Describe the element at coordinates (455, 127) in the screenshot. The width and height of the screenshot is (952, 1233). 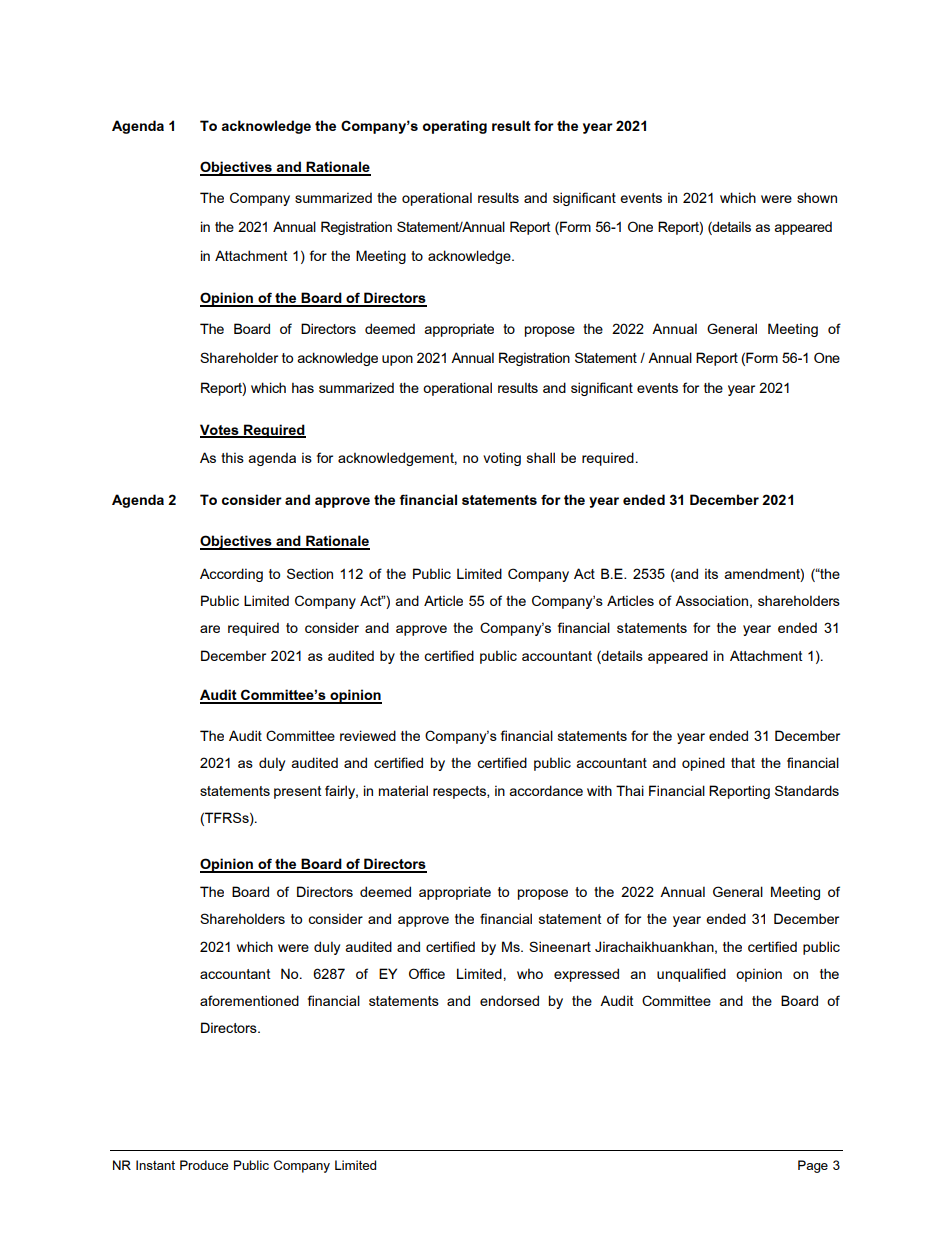
I see `operating` at that location.
